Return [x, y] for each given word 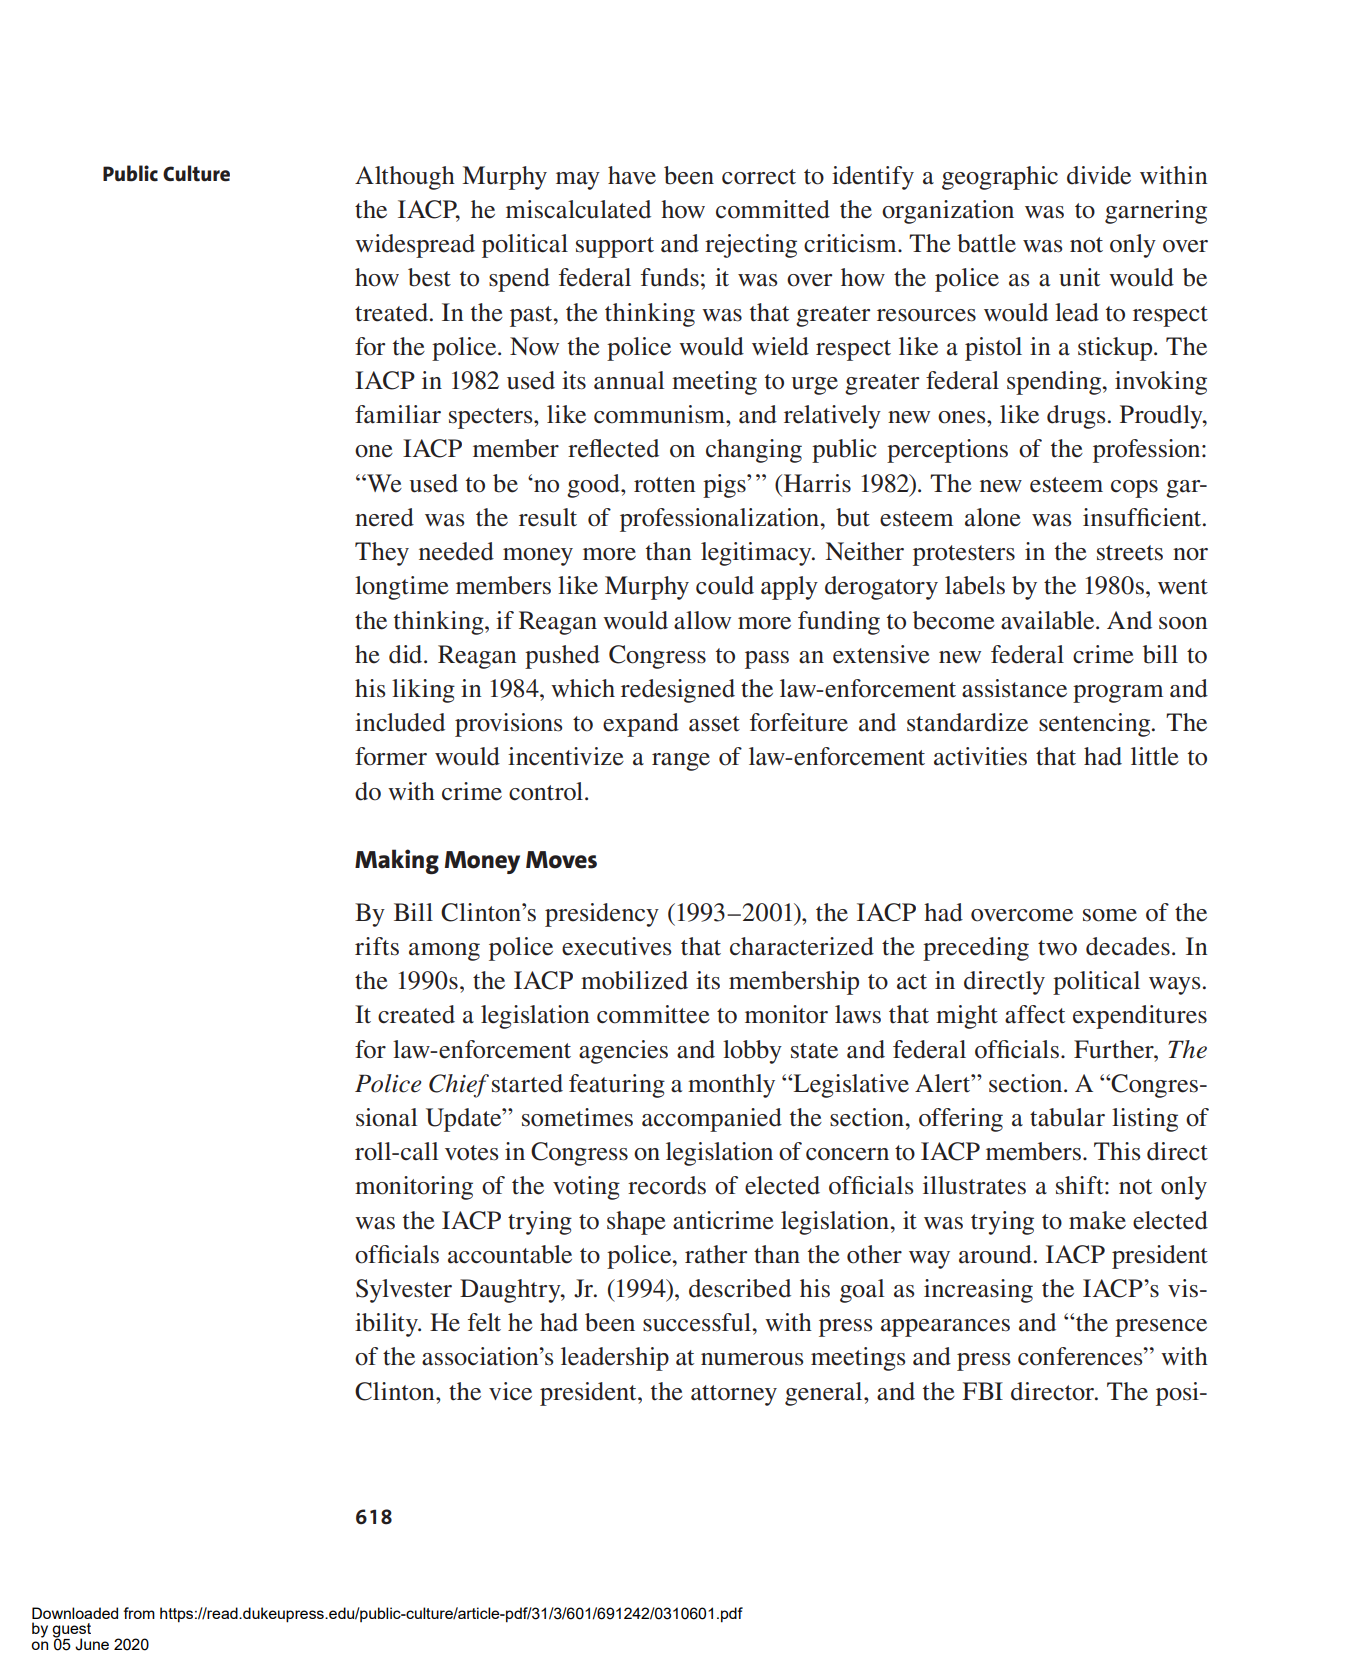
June [92, 1644]
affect [1035, 1014]
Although [405, 178]
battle [986, 243]
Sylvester [404, 1291]
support [615, 247]
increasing [978, 1291]
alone [993, 517]
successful [698, 1322]
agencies [623, 1052]
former [391, 756]
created [416, 1014]
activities [980, 756]
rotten [664, 485]
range [681, 762]
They [382, 554]
